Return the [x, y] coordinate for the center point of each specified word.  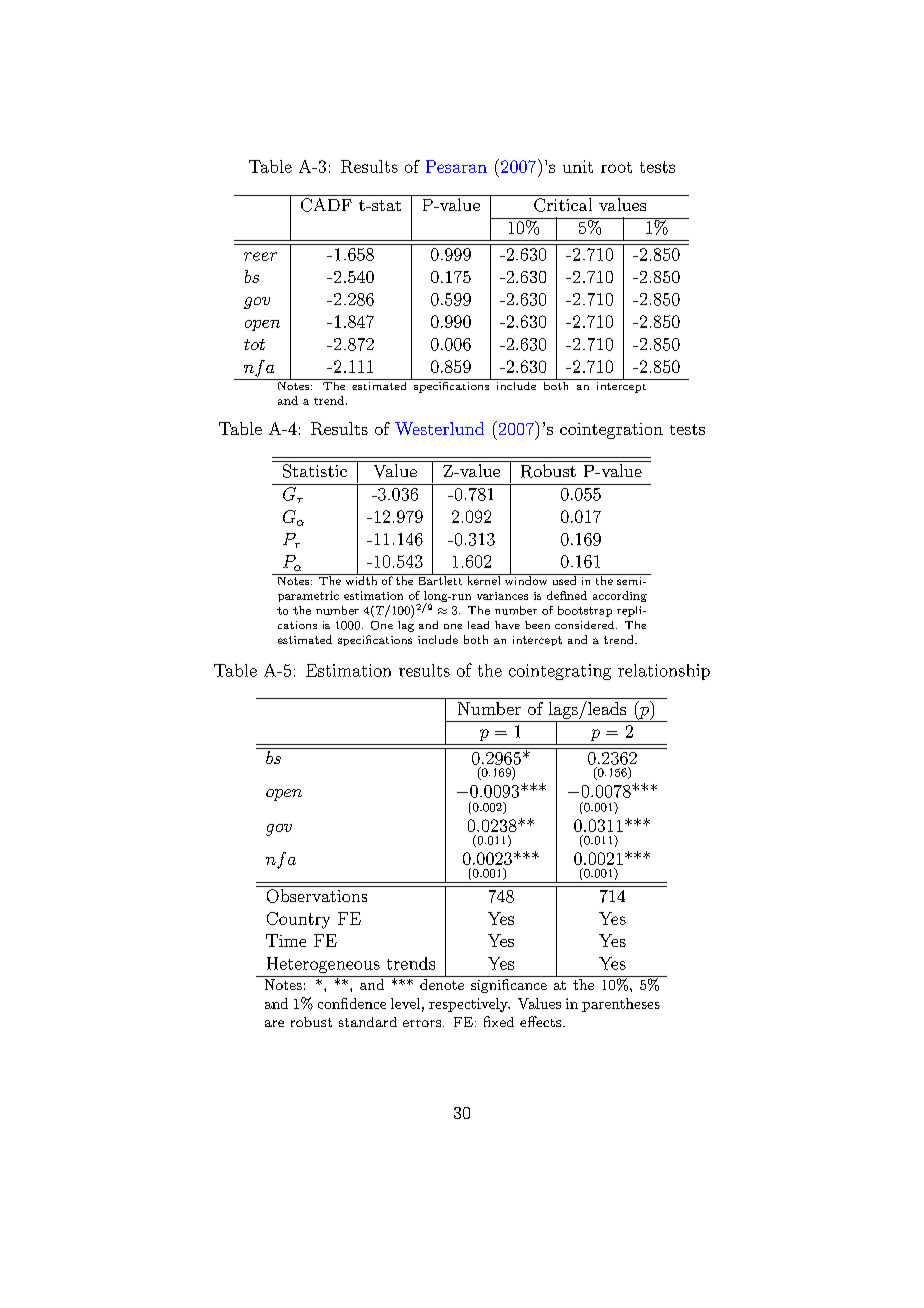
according [620, 596]
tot [254, 344]
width [361, 579]
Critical [563, 205]
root [616, 167]
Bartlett [440, 579]
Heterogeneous [323, 965]
